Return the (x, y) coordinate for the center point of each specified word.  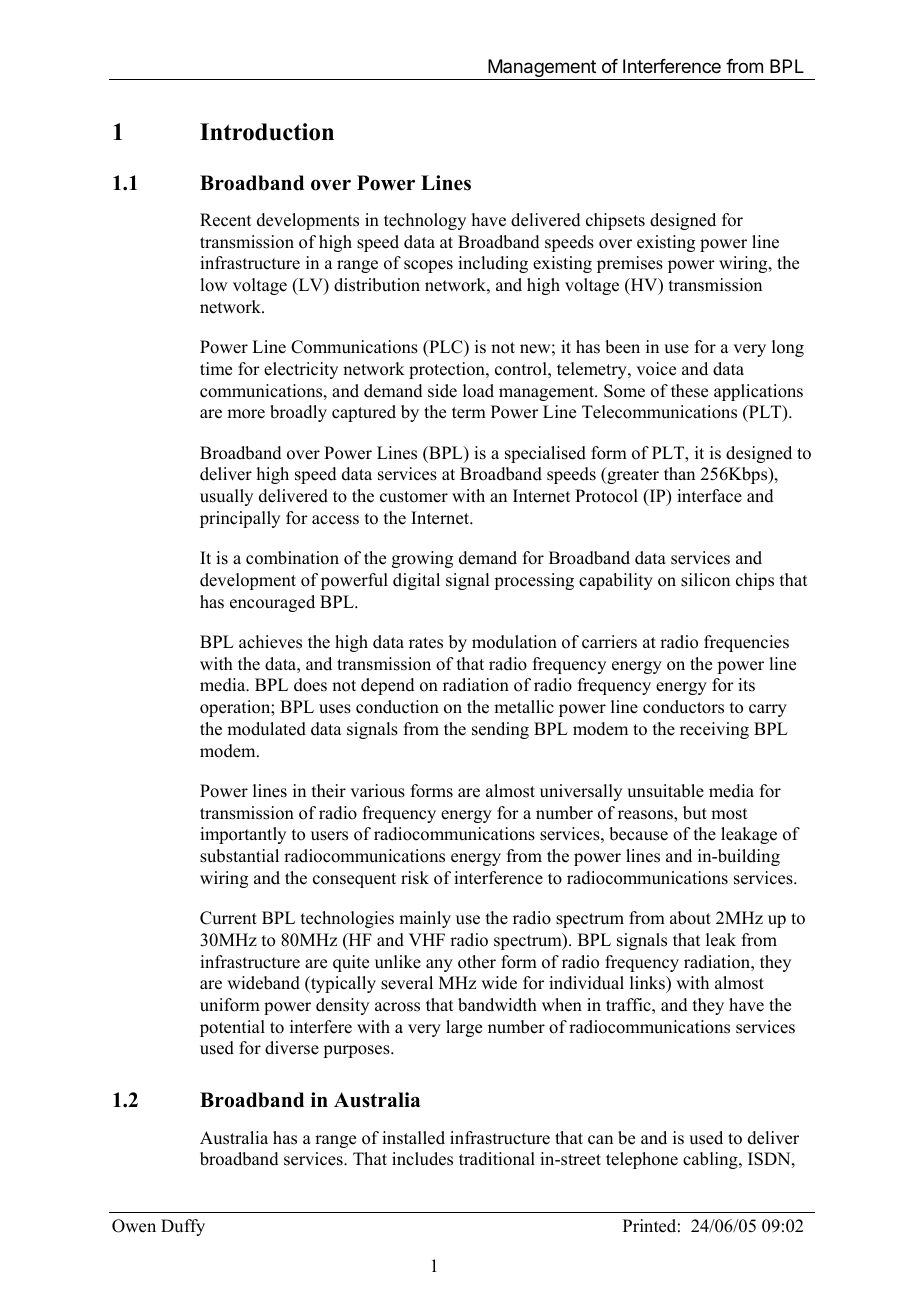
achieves (270, 642)
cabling (711, 1160)
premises (630, 264)
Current (228, 918)
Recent (225, 220)
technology (425, 221)
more (246, 414)
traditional (497, 1159)
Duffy (183, 1227)
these (689, 391)
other (477, 962)
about (690, 918)
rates (426, 643)
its (746, 685)
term (469, 413)
